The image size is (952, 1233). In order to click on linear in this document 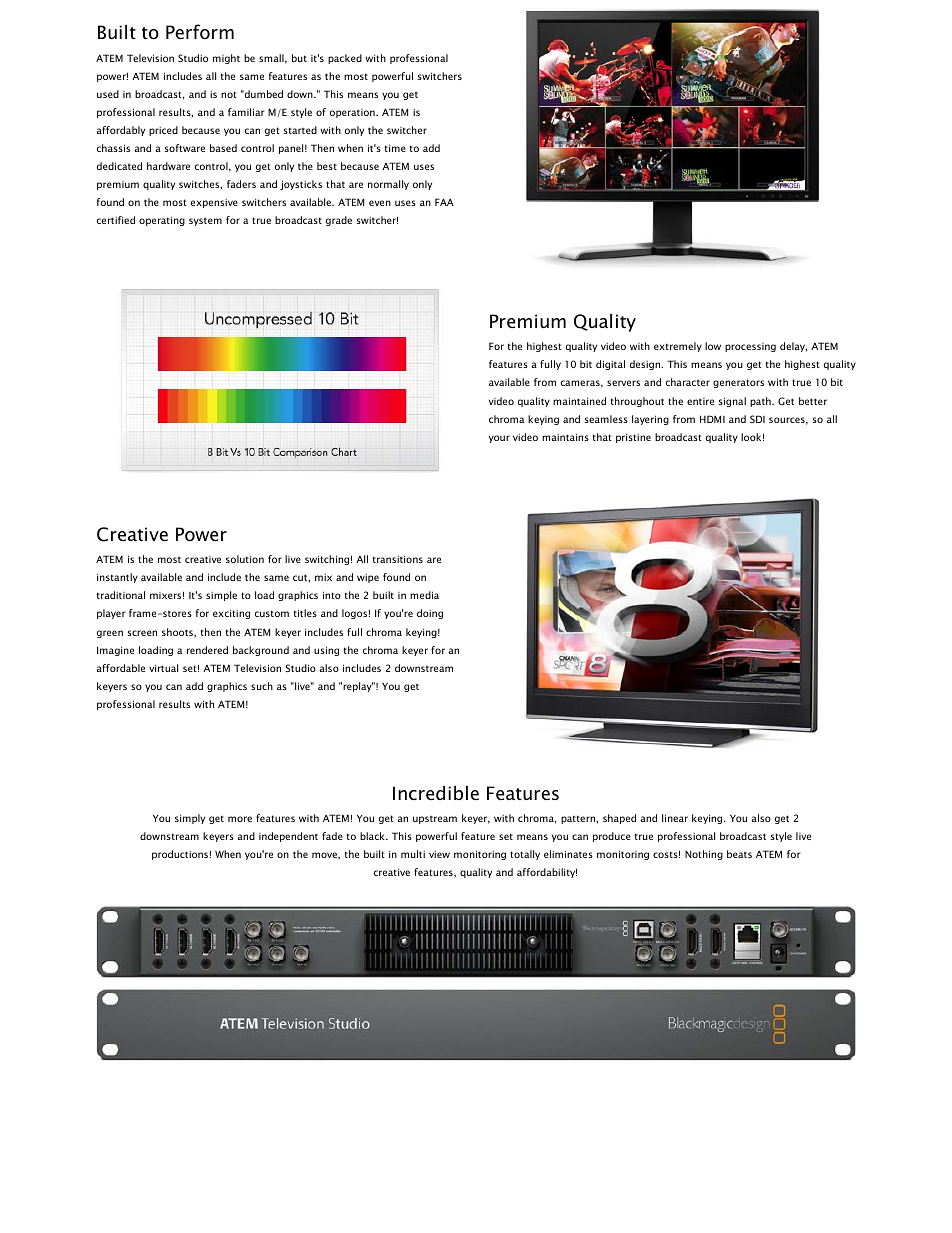, I will do `click(675, 818)`.
